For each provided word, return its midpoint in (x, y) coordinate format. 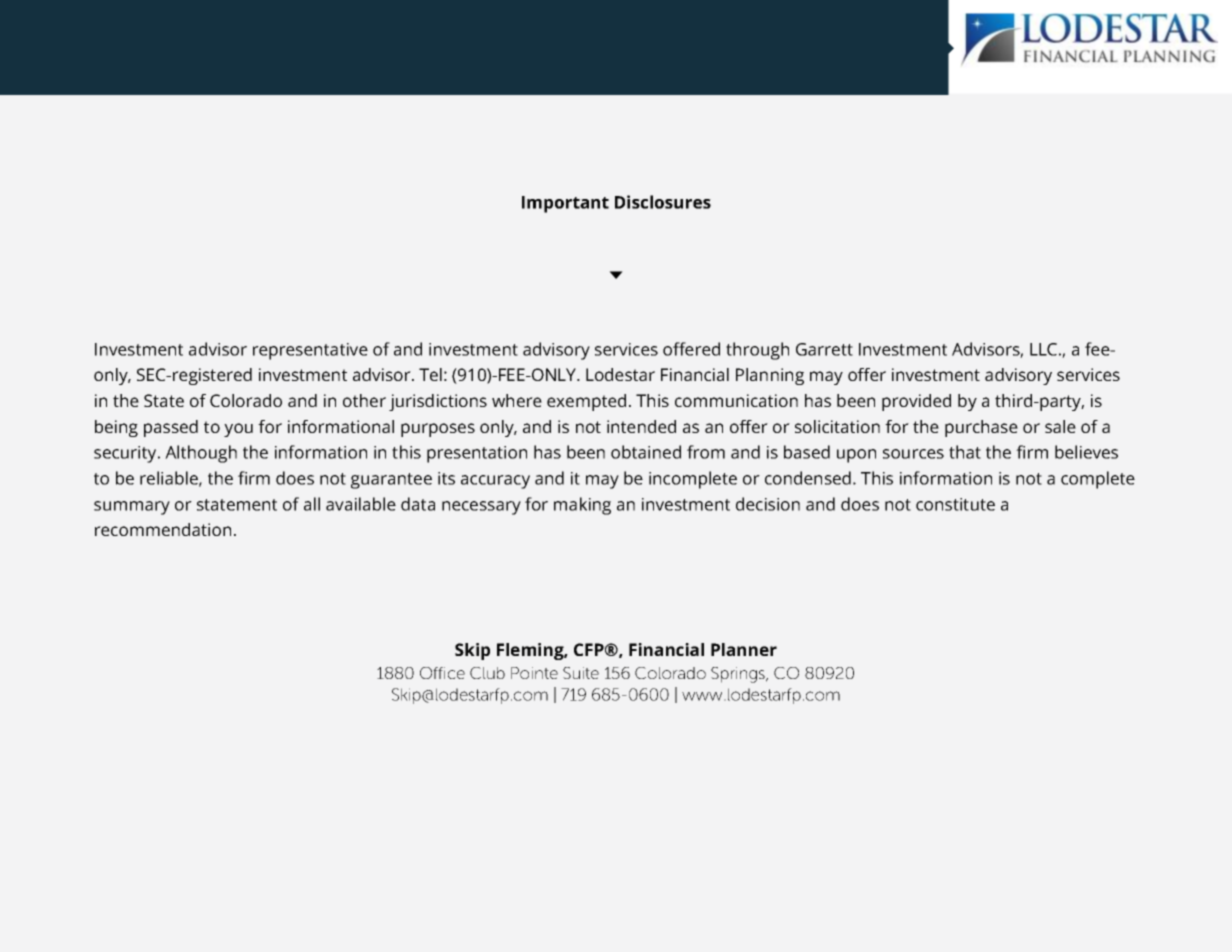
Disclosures (663, 202)
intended (641, 426)
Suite (581, 673)
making (582, 506)
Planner (744, 649)
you (238, 430)
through (757, 351)
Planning (770, 376)
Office (442, 673)
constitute (955, 504)
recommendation (163, 529)
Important (565, 204)
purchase (981, 428)
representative (310, 351)
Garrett (824, 349)
